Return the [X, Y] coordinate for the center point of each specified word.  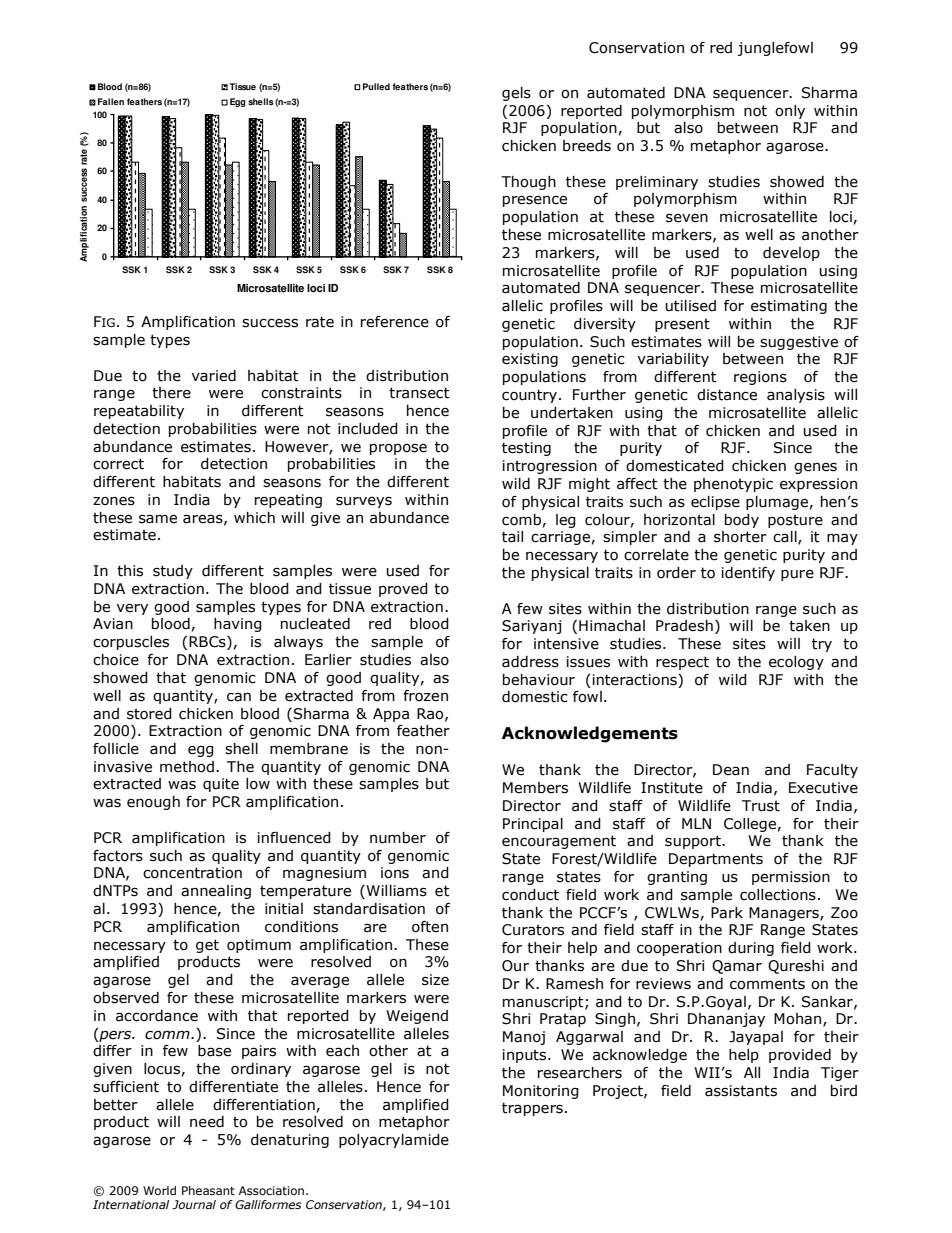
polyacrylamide [394, 1141]
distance [727, 395]
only [790, 112]
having [238, 625]
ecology [796, 663]
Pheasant [208, 1190]
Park [727, 913]
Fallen [111, 101]
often [430, 927]
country [529, 396]
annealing [216, 892]
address [530, 662]
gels [516, 94]
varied [214, 376]
